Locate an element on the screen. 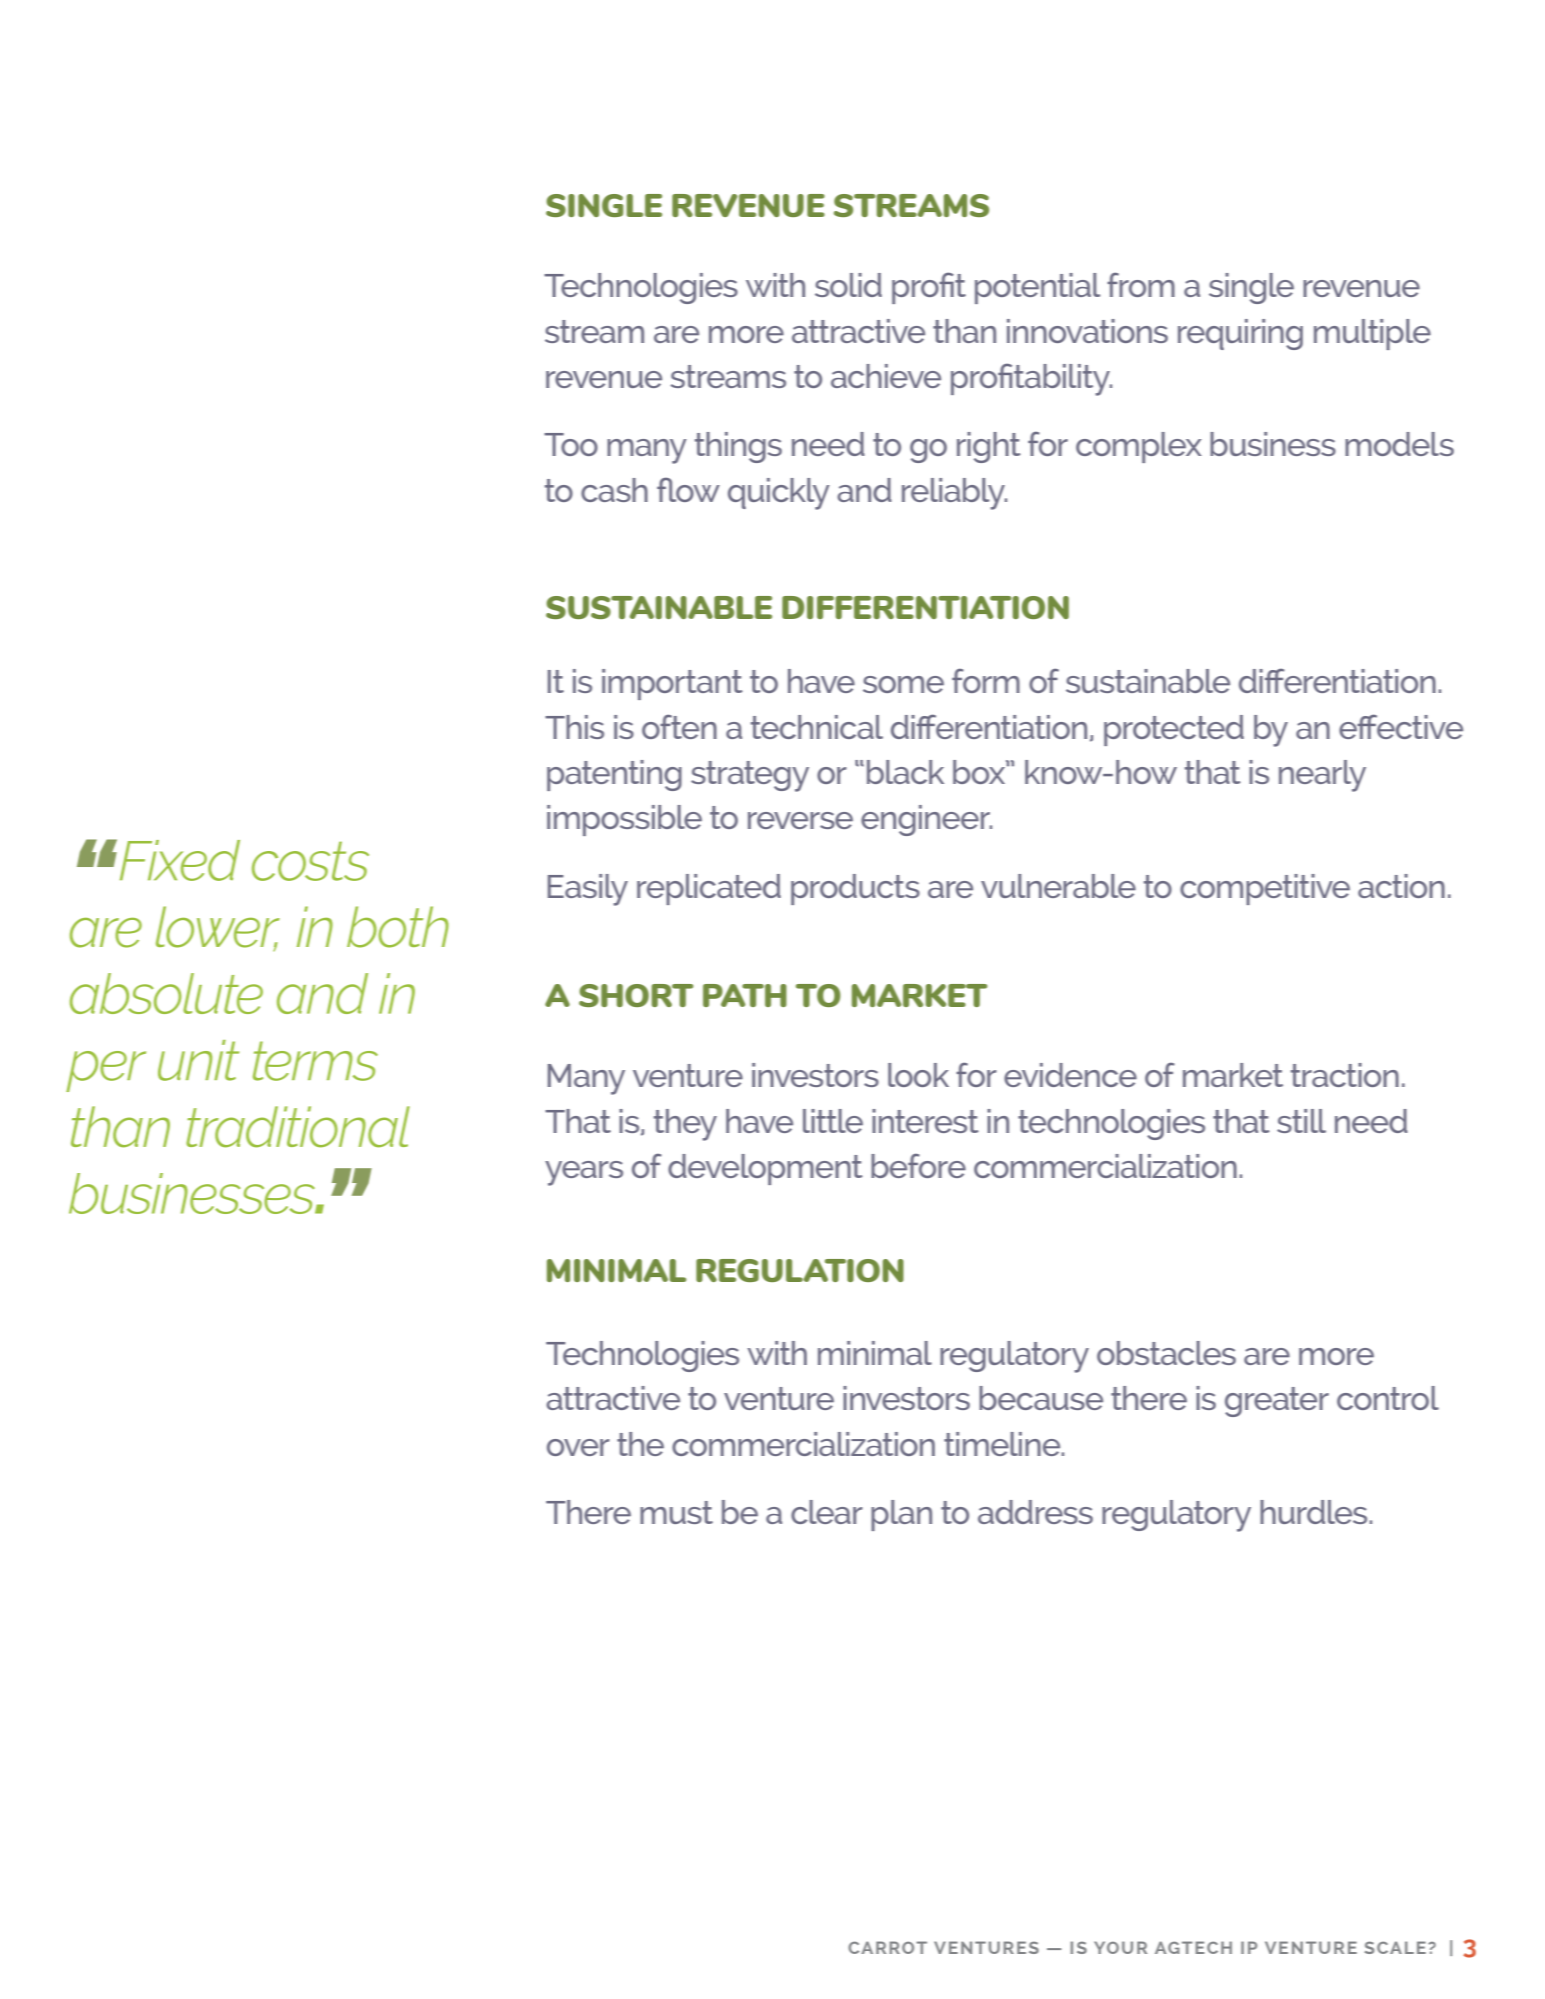 This screenshot has width=1545, height=1999. costs is located at coordinates (310, 861).
